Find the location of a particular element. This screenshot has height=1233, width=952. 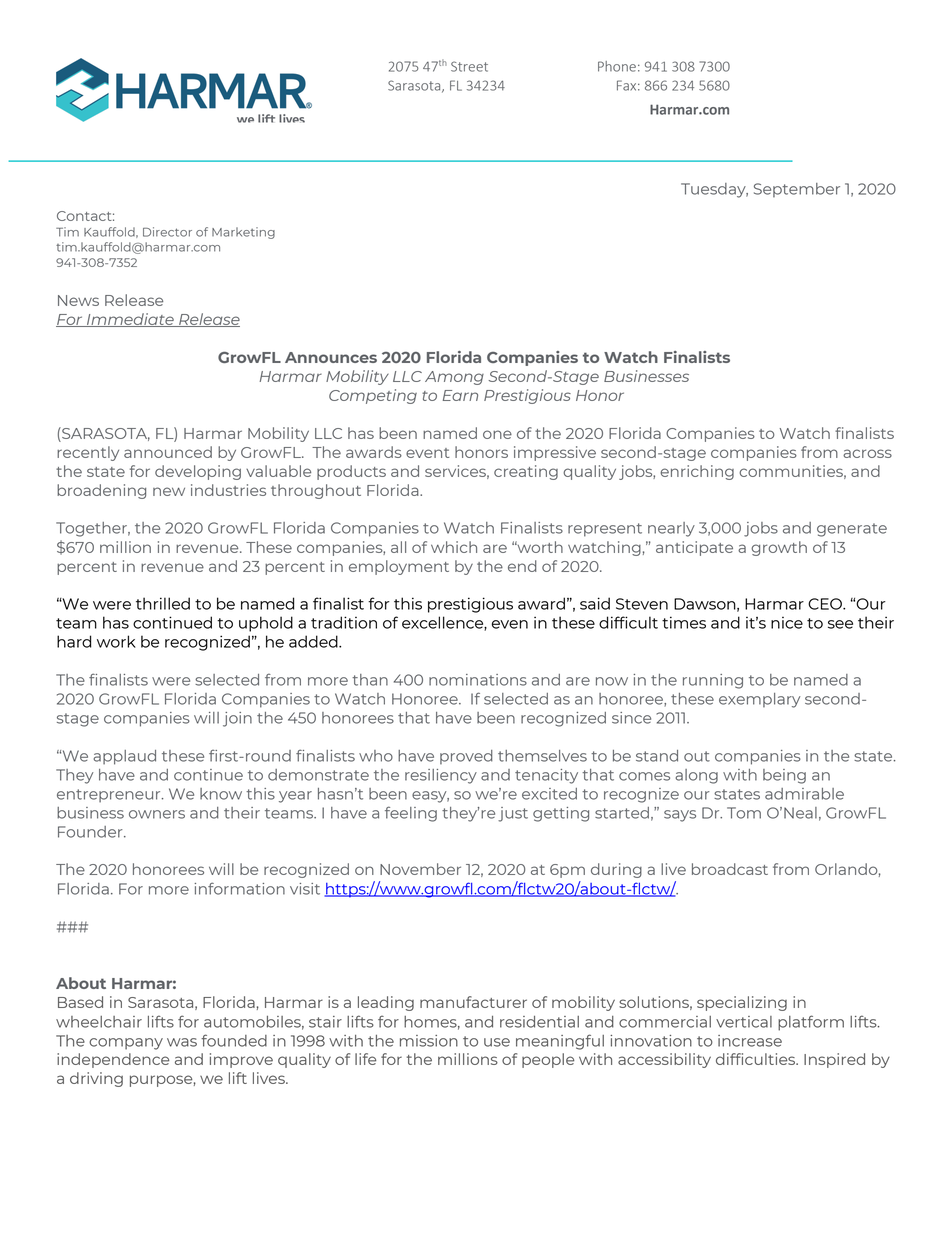

thrilled is located at coordinates (163, 603).
